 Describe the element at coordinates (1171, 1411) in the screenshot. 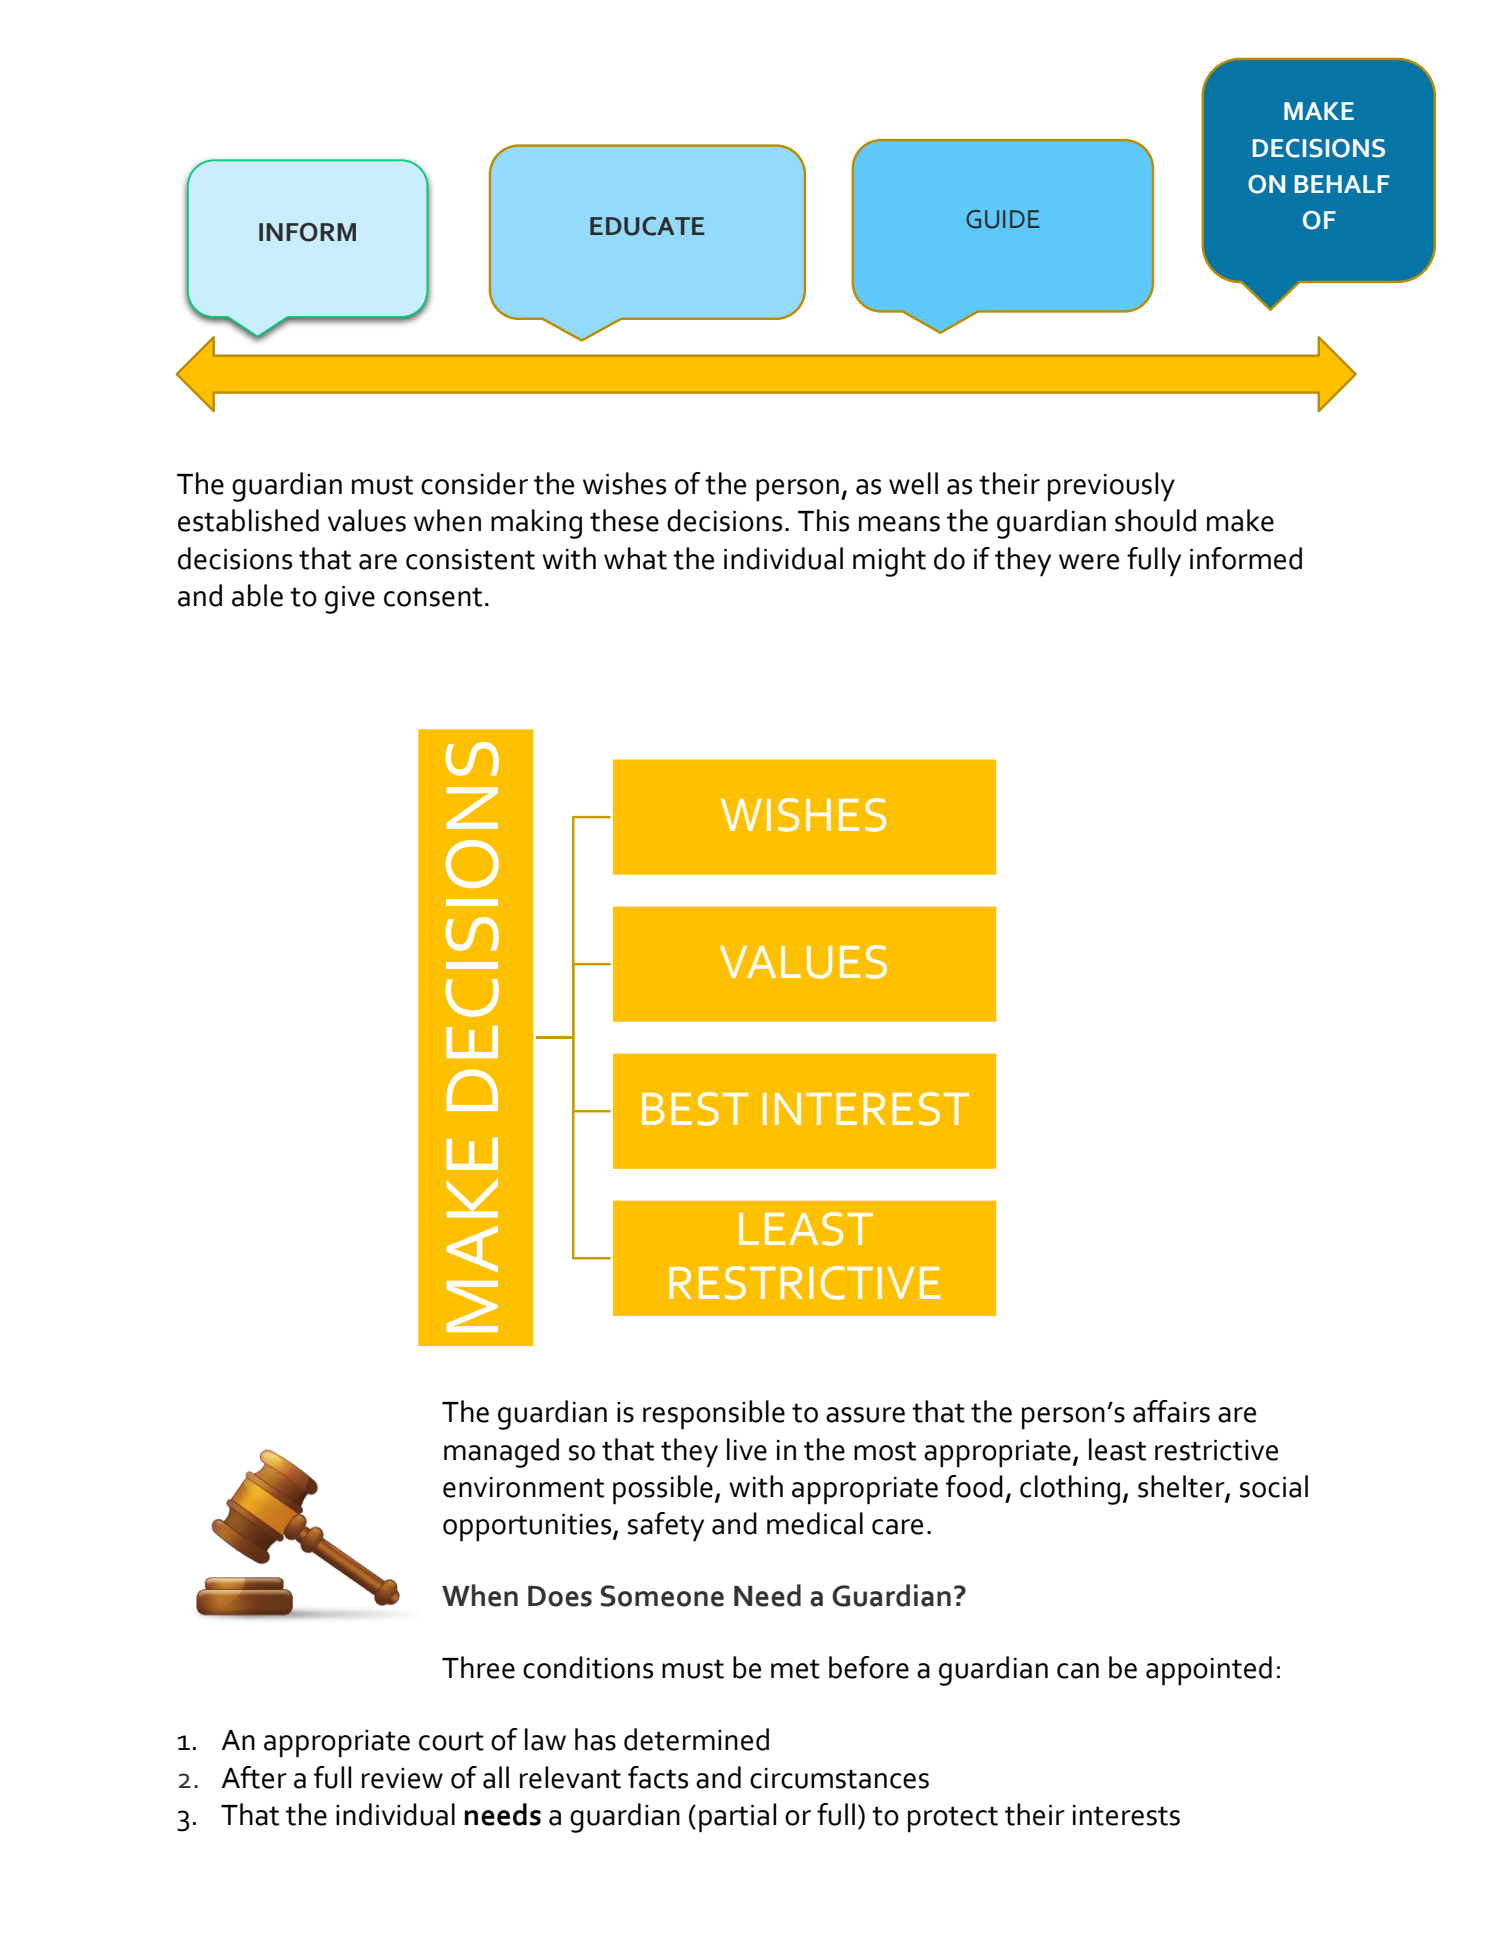

I see `affairs` at that location.
